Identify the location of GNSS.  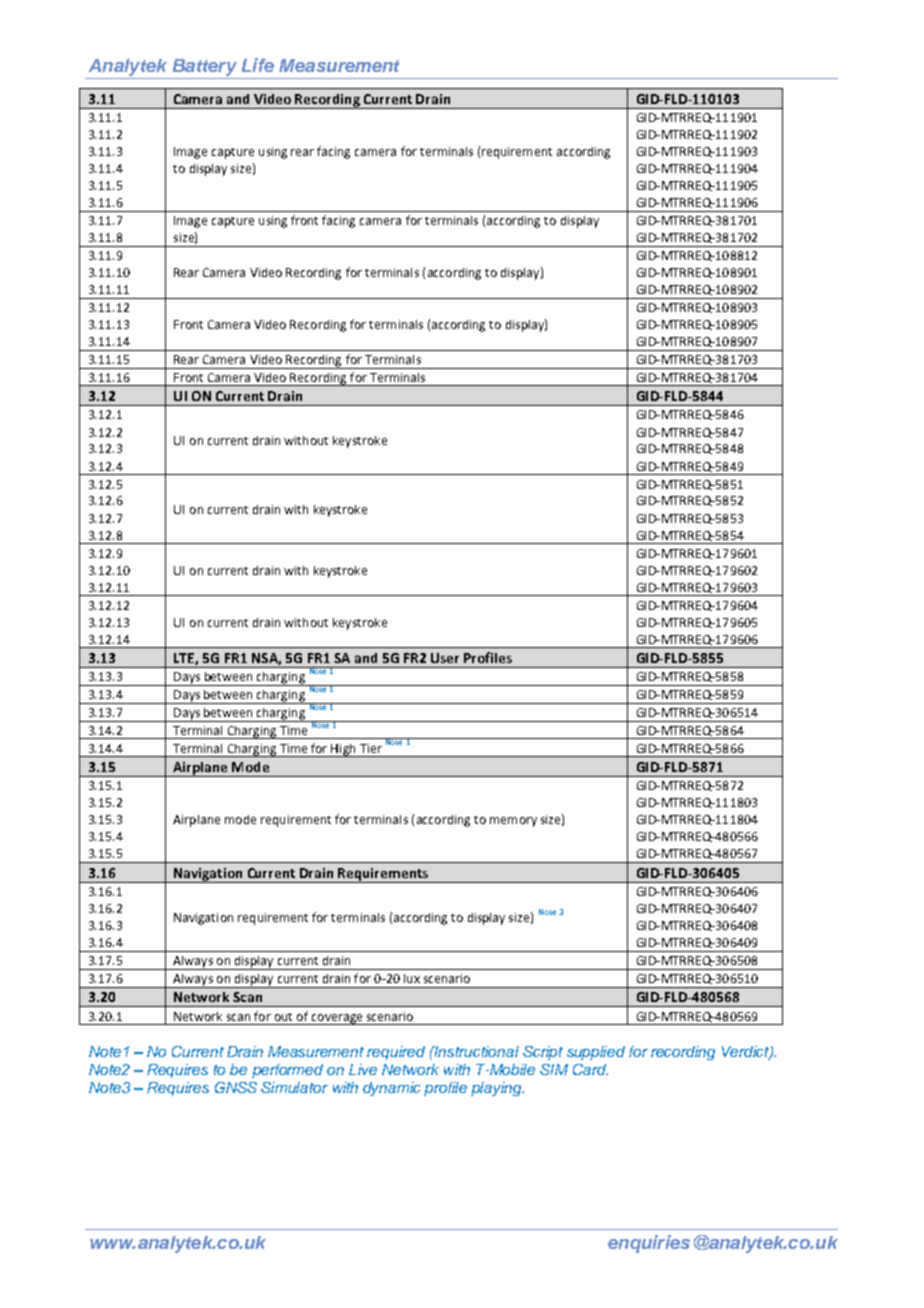
(236, 1087).
